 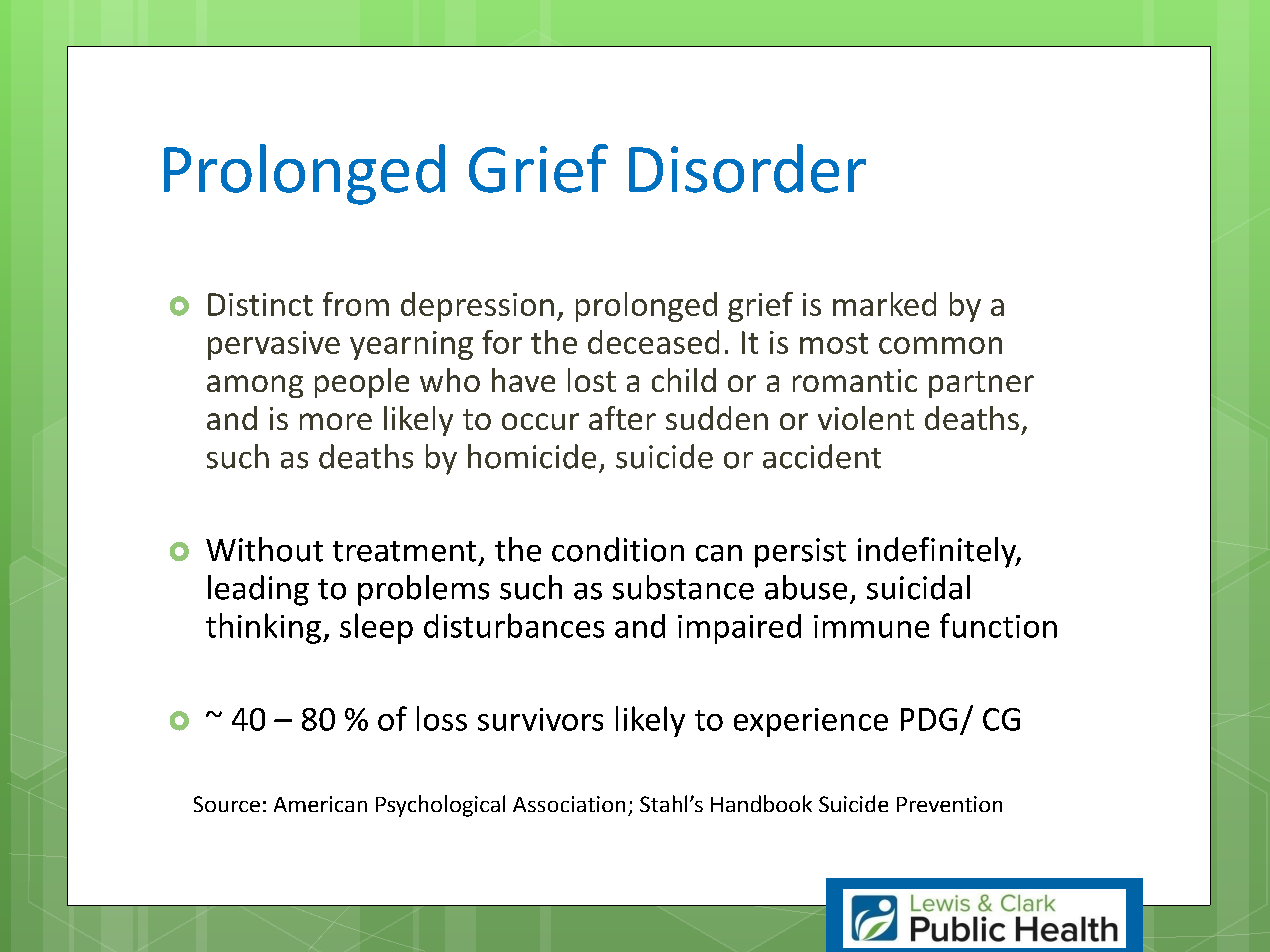 I want to click on disturbances, so click(x=514, y=625).
